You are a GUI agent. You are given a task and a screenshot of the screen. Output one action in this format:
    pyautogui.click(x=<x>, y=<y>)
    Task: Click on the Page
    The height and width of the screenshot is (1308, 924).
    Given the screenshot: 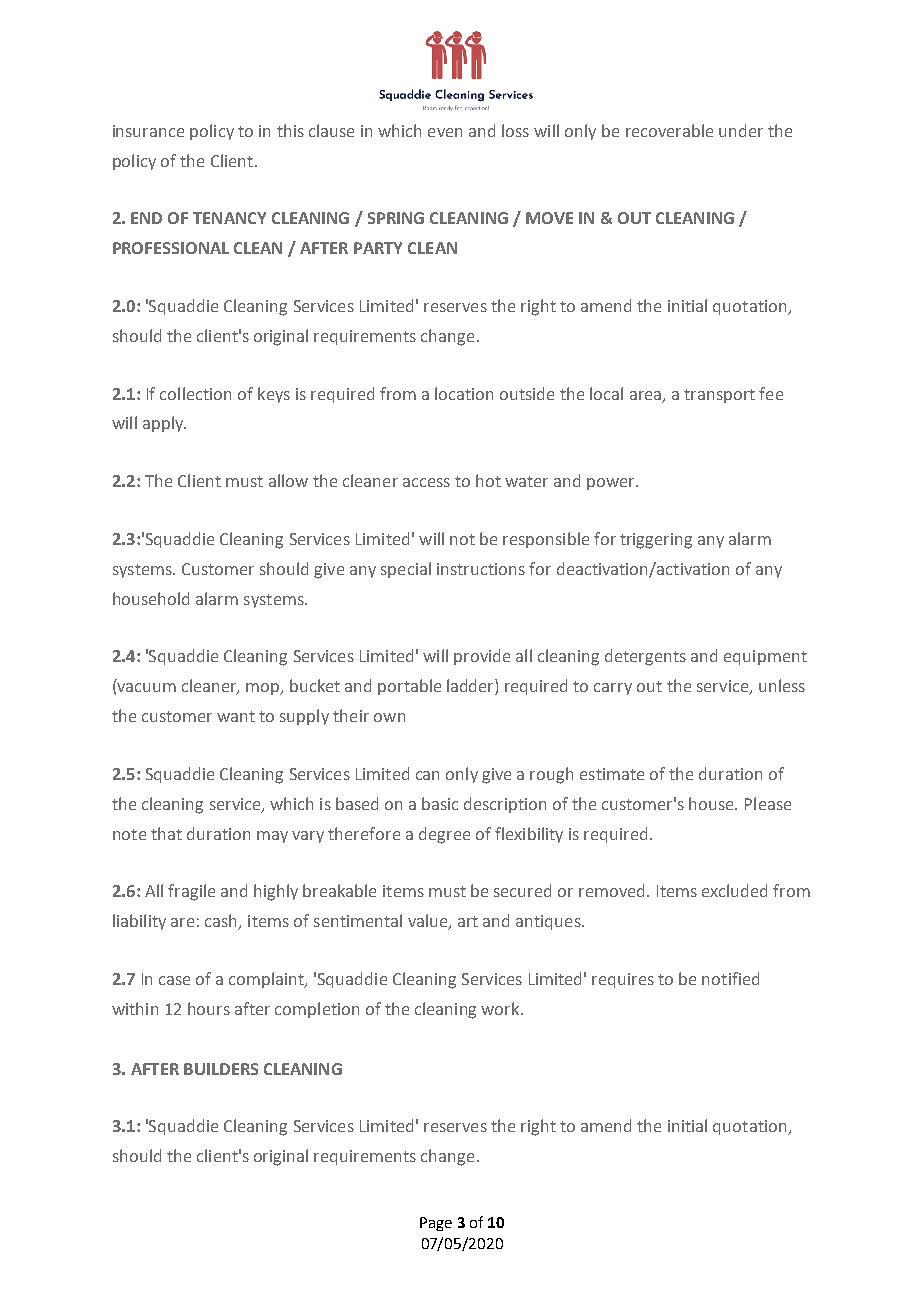 What is the action you would take?
    pyautogui.click(x=436, y=1224)
